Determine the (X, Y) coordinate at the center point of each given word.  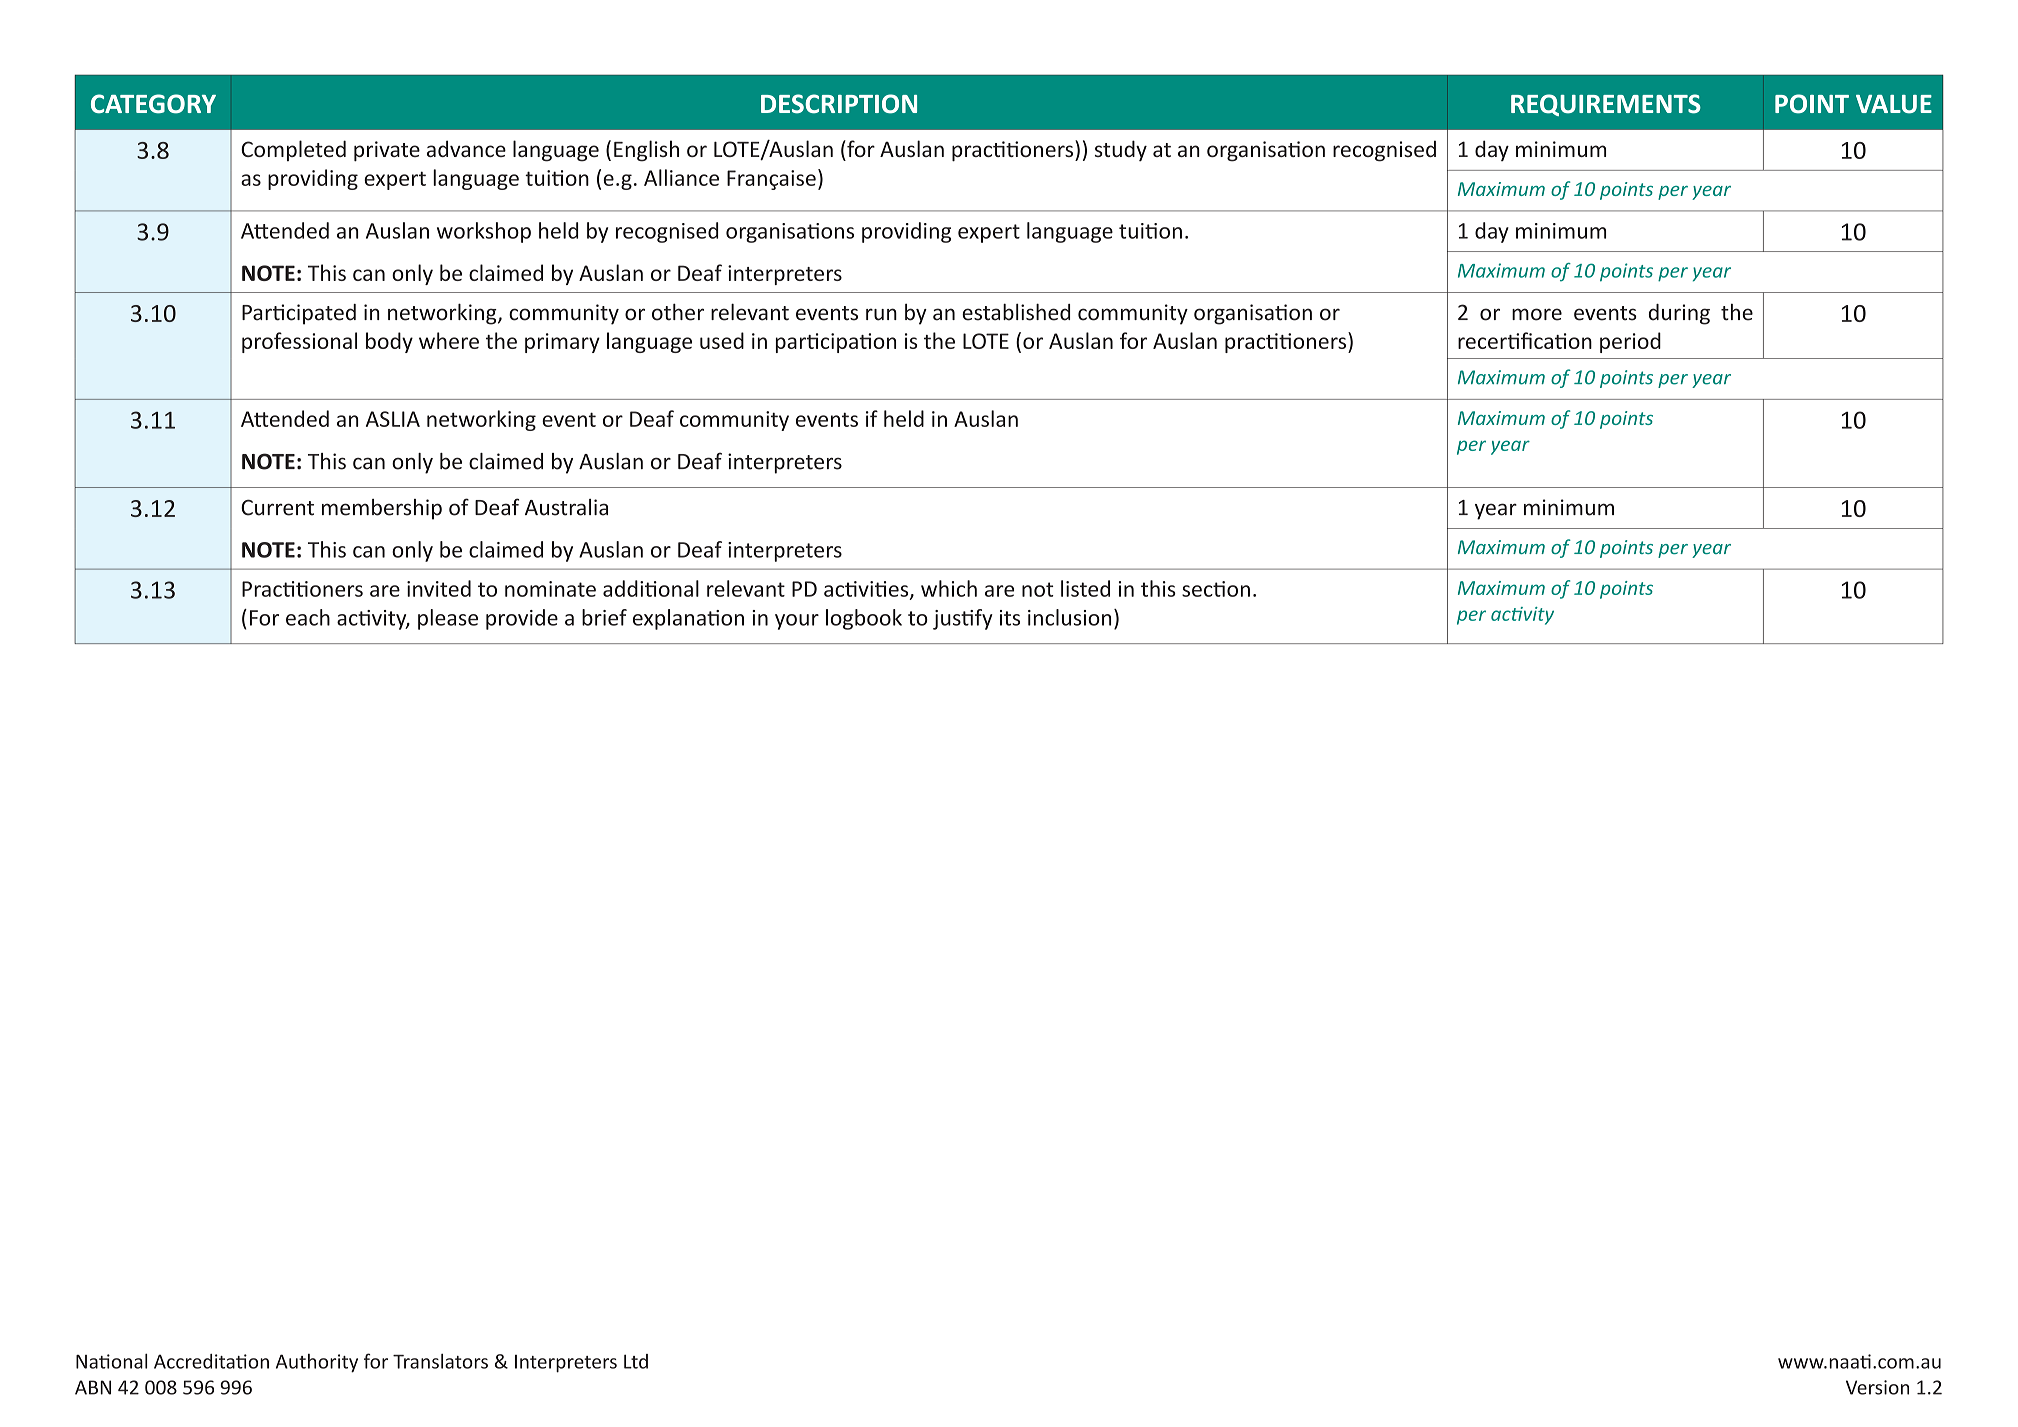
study (1121, 150)
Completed (293, 150)
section (1216, 589)
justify (963, 619)
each (308, 617)
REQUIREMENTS (1606, 105)
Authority (317, 1363)
